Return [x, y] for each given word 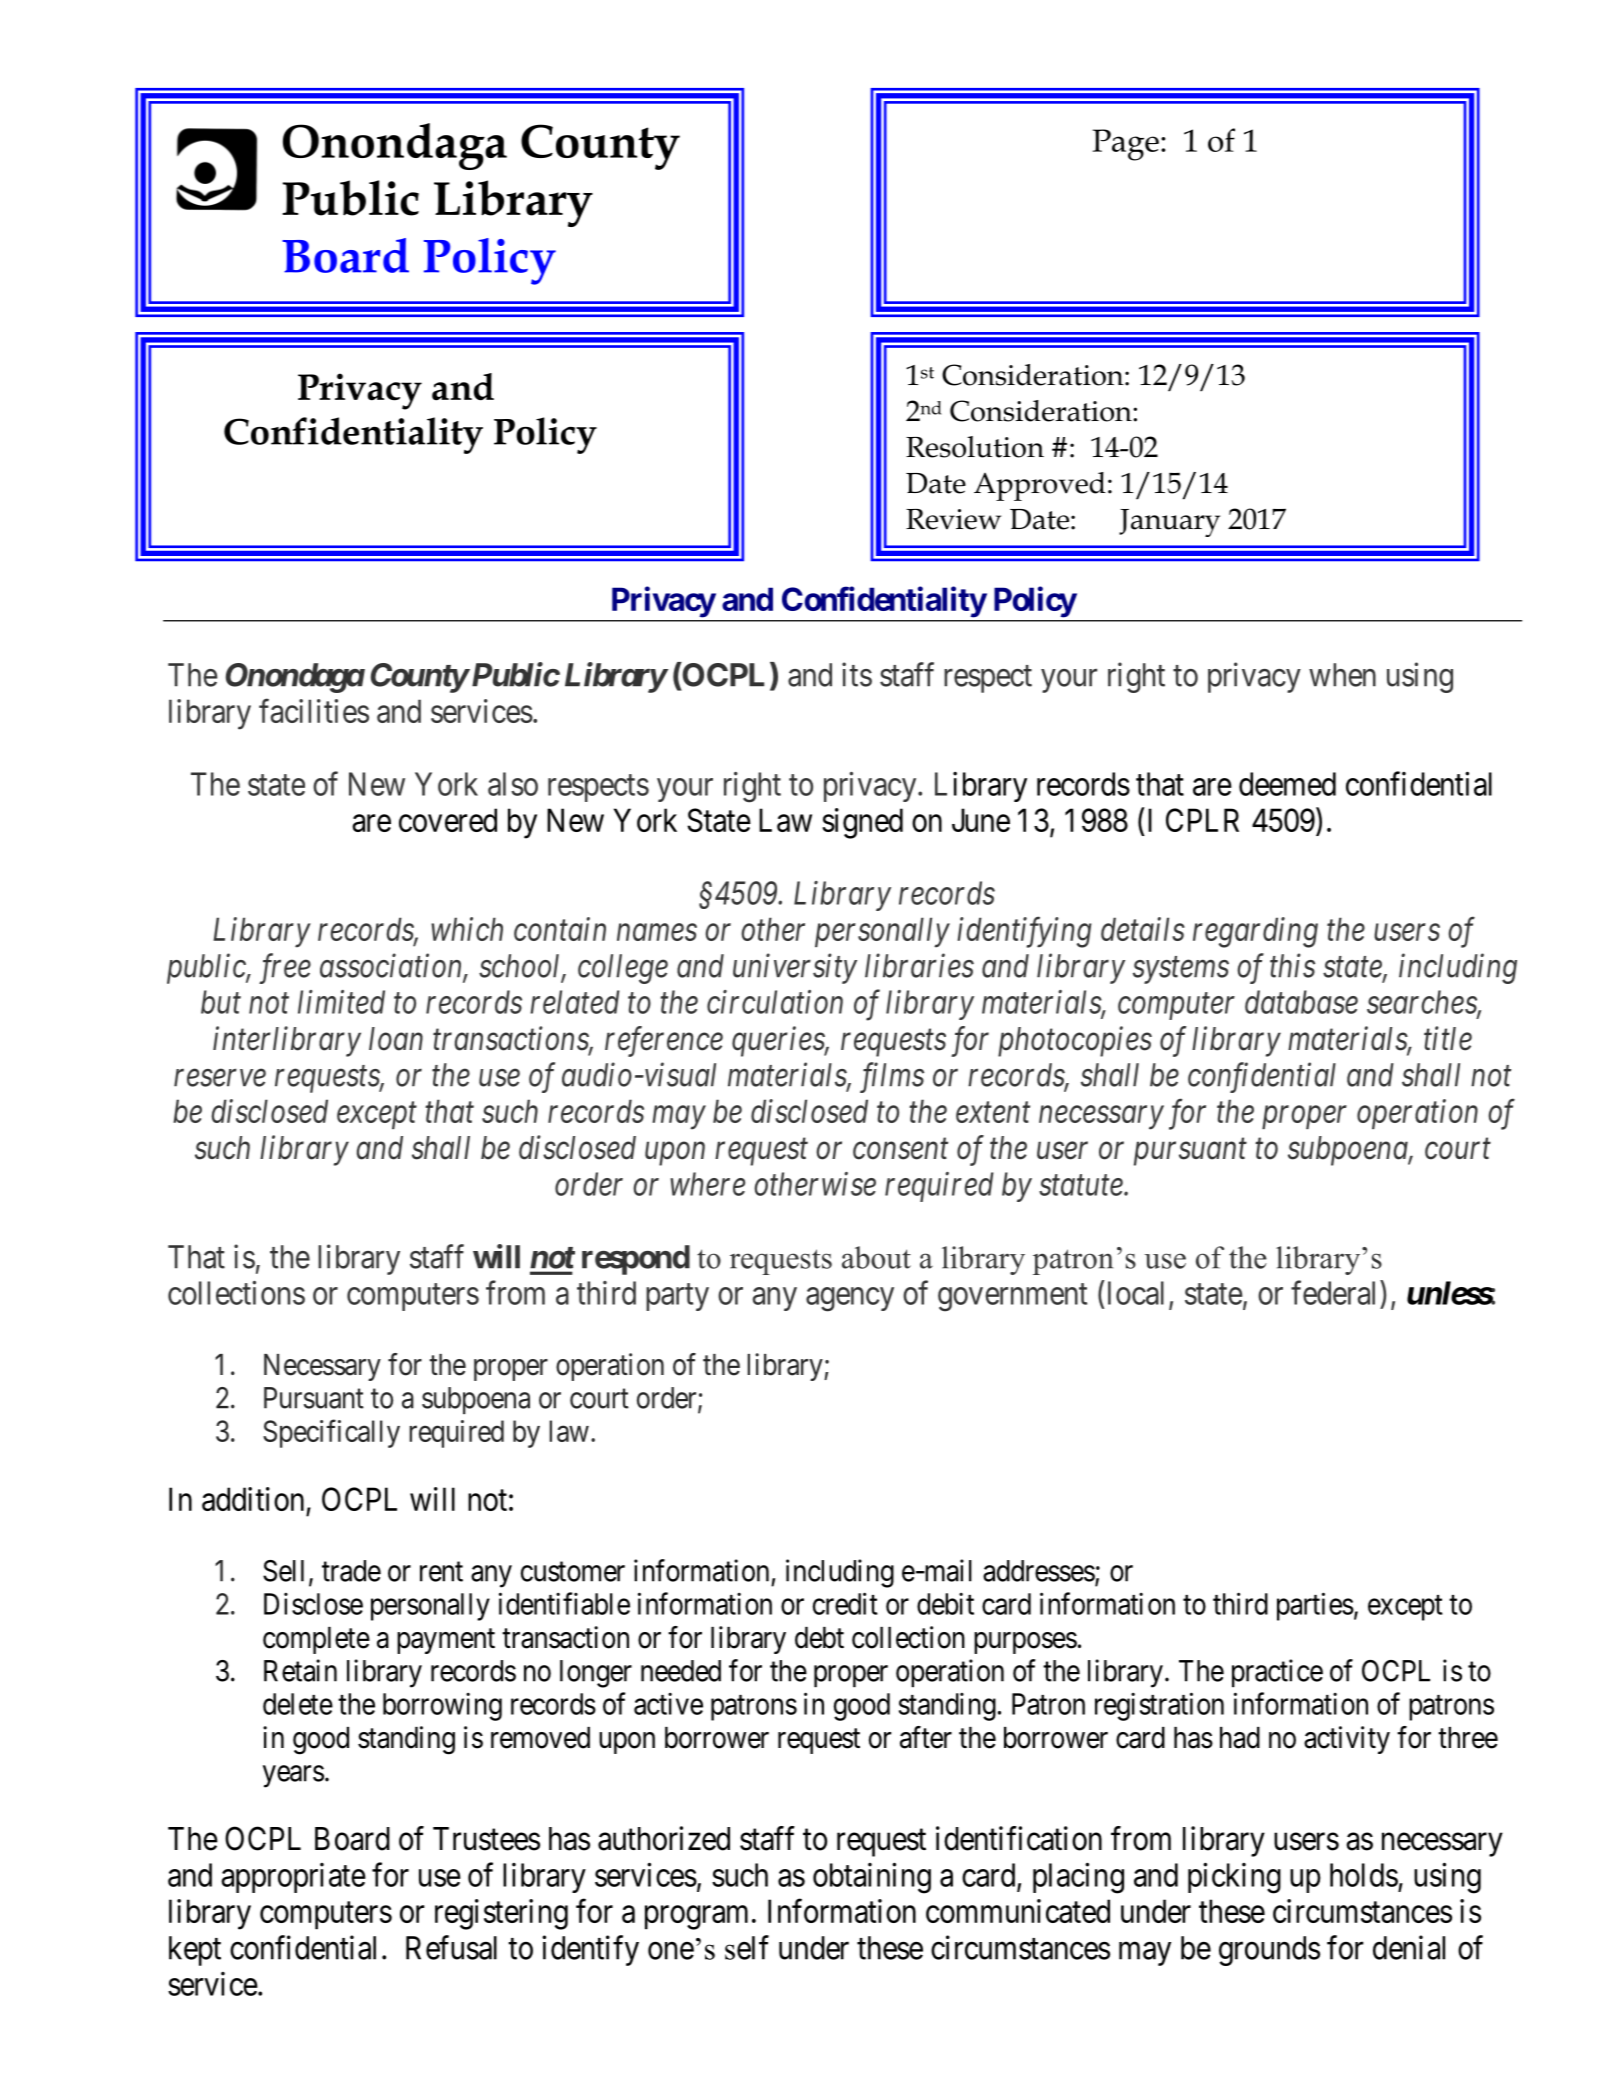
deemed [1287, 784]
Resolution [975, 447]
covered [448, 820]
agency [850, 1300]
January [1169, 523]
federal [1336, 1292]
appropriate [293, 1878]
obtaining [872, 1878]
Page [1126, 145]
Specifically [331, 1433]
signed [862, 823]
